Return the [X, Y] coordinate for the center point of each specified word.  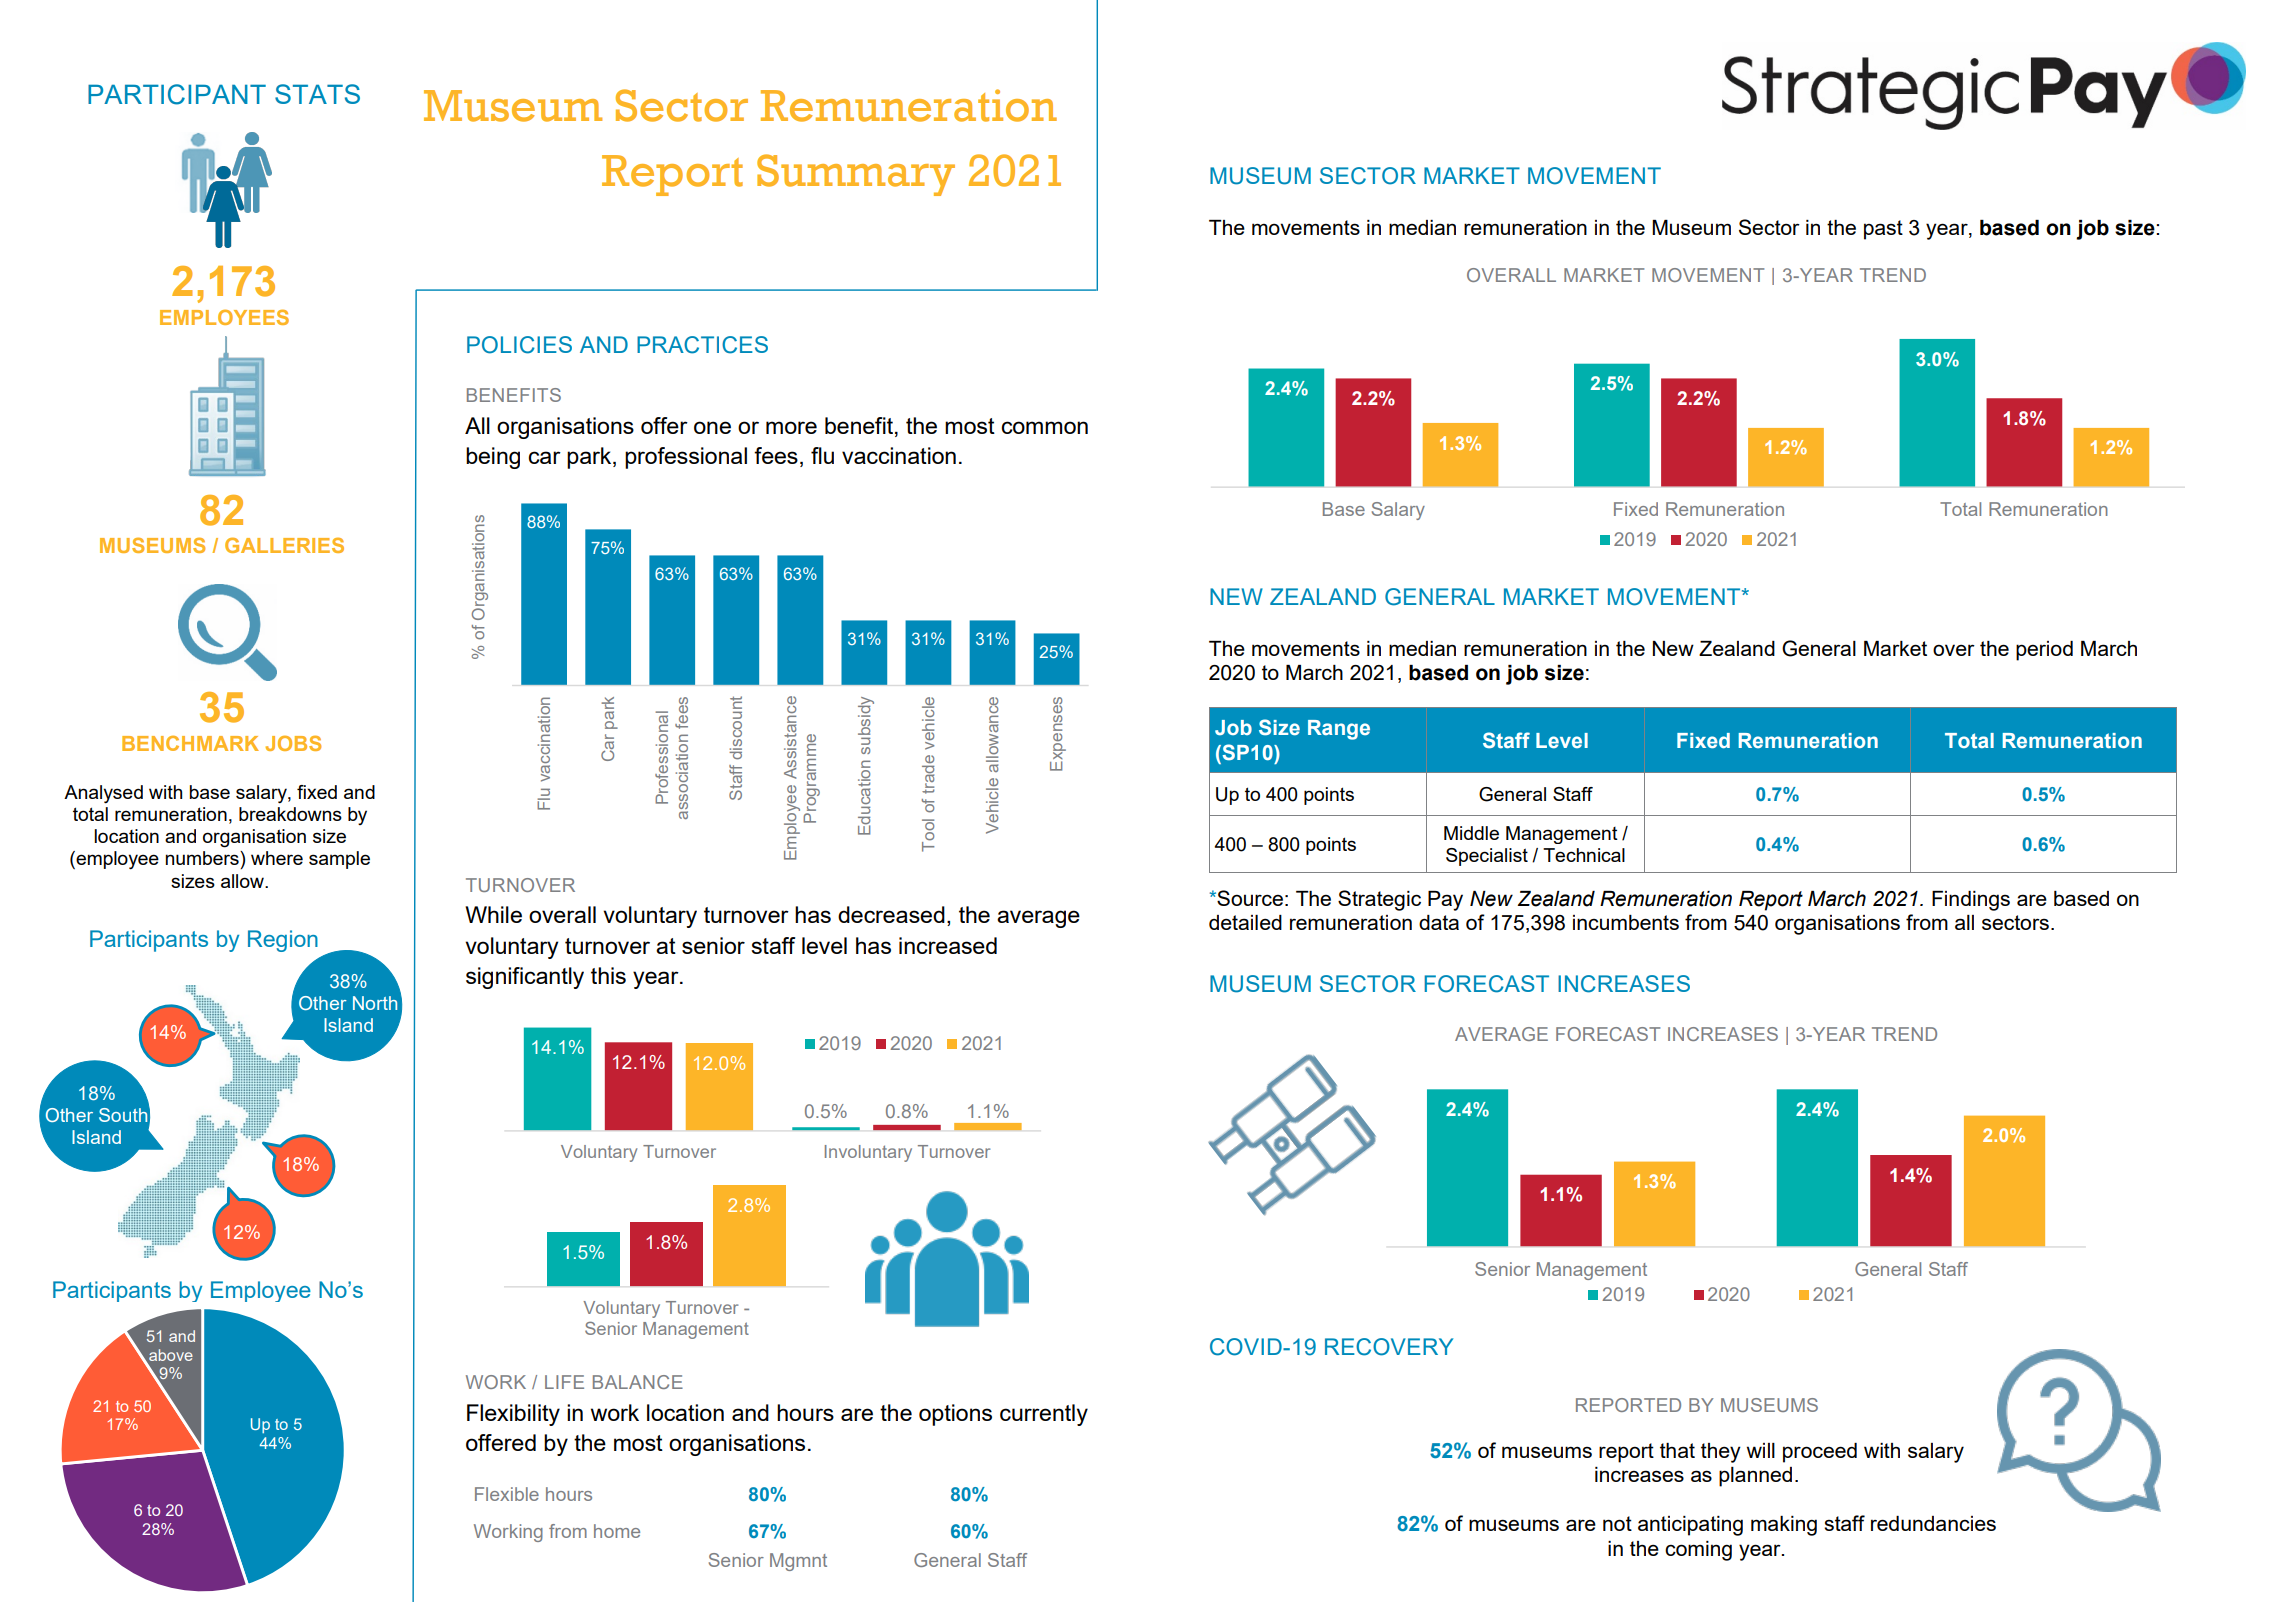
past [1883, 230]
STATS [317, 94]
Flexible [507, 1494]
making [1784, 1526]
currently [1044, 1415]
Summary [856, 175]
